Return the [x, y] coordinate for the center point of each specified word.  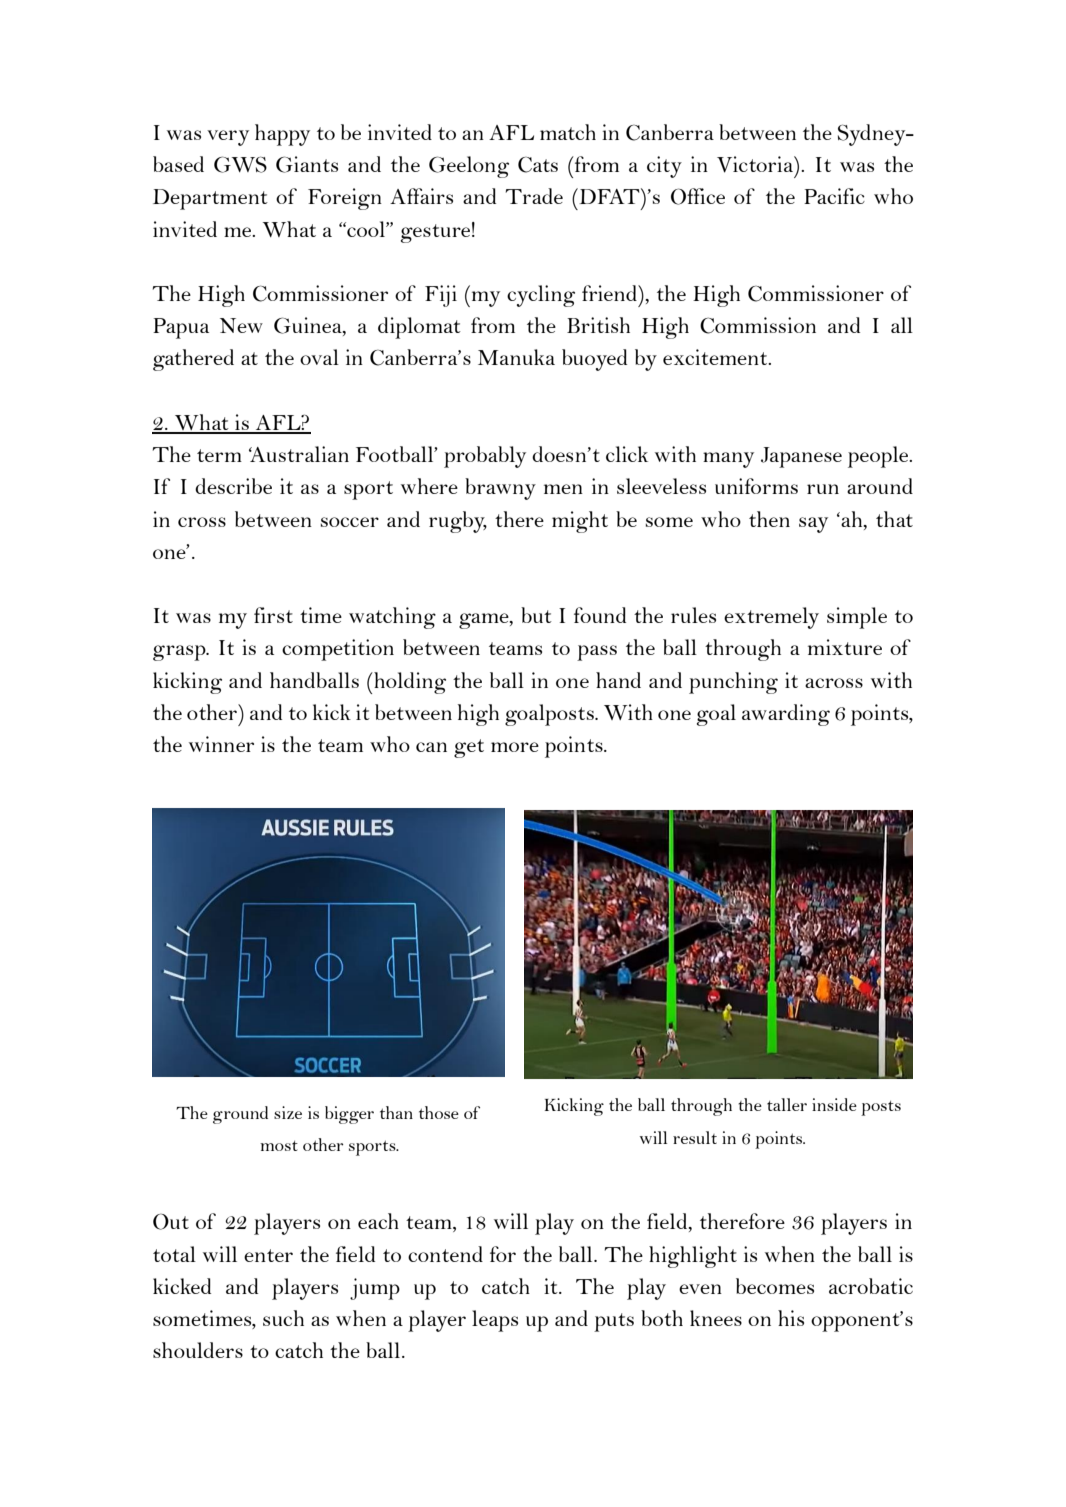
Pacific [834, 196]
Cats [538, 165]
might [580, 522]
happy [282, 135]
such [283, 1318]
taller [787, 1104]
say [813, 525]
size [288, 1112]
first [273, 615]
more [515, 747]
